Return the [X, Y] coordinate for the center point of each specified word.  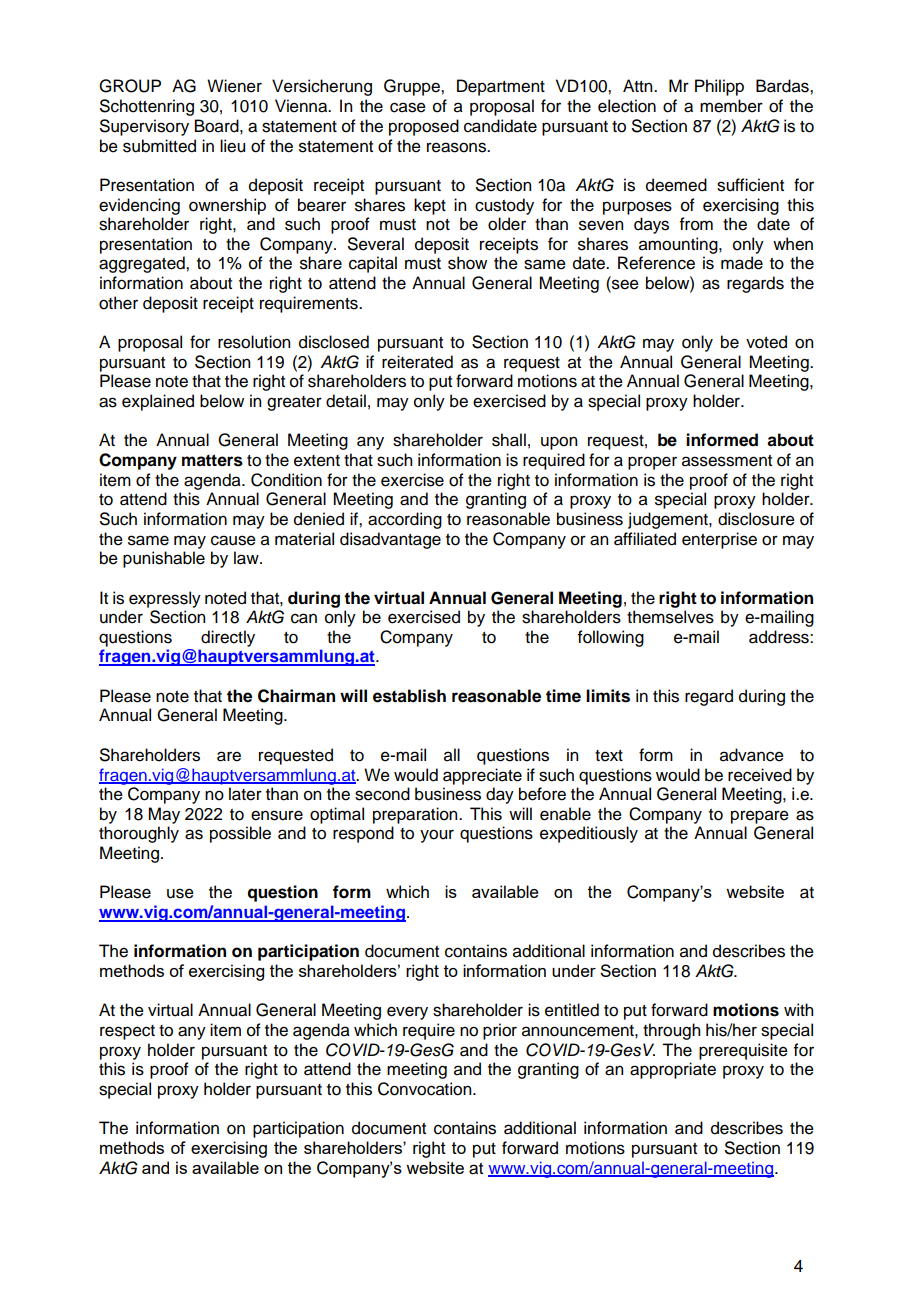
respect [127, 1032]
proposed [424, 127]
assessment [727, 461]
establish [409, 696]
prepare [760, 817]
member [731, 106]
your [437, 836]
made [742, 263]
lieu [232, 146]
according [405, 520]
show [467, 263]
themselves [670, 617]
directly [228, 638]
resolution [254, 342]
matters [212, 460]
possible [240, 834]
